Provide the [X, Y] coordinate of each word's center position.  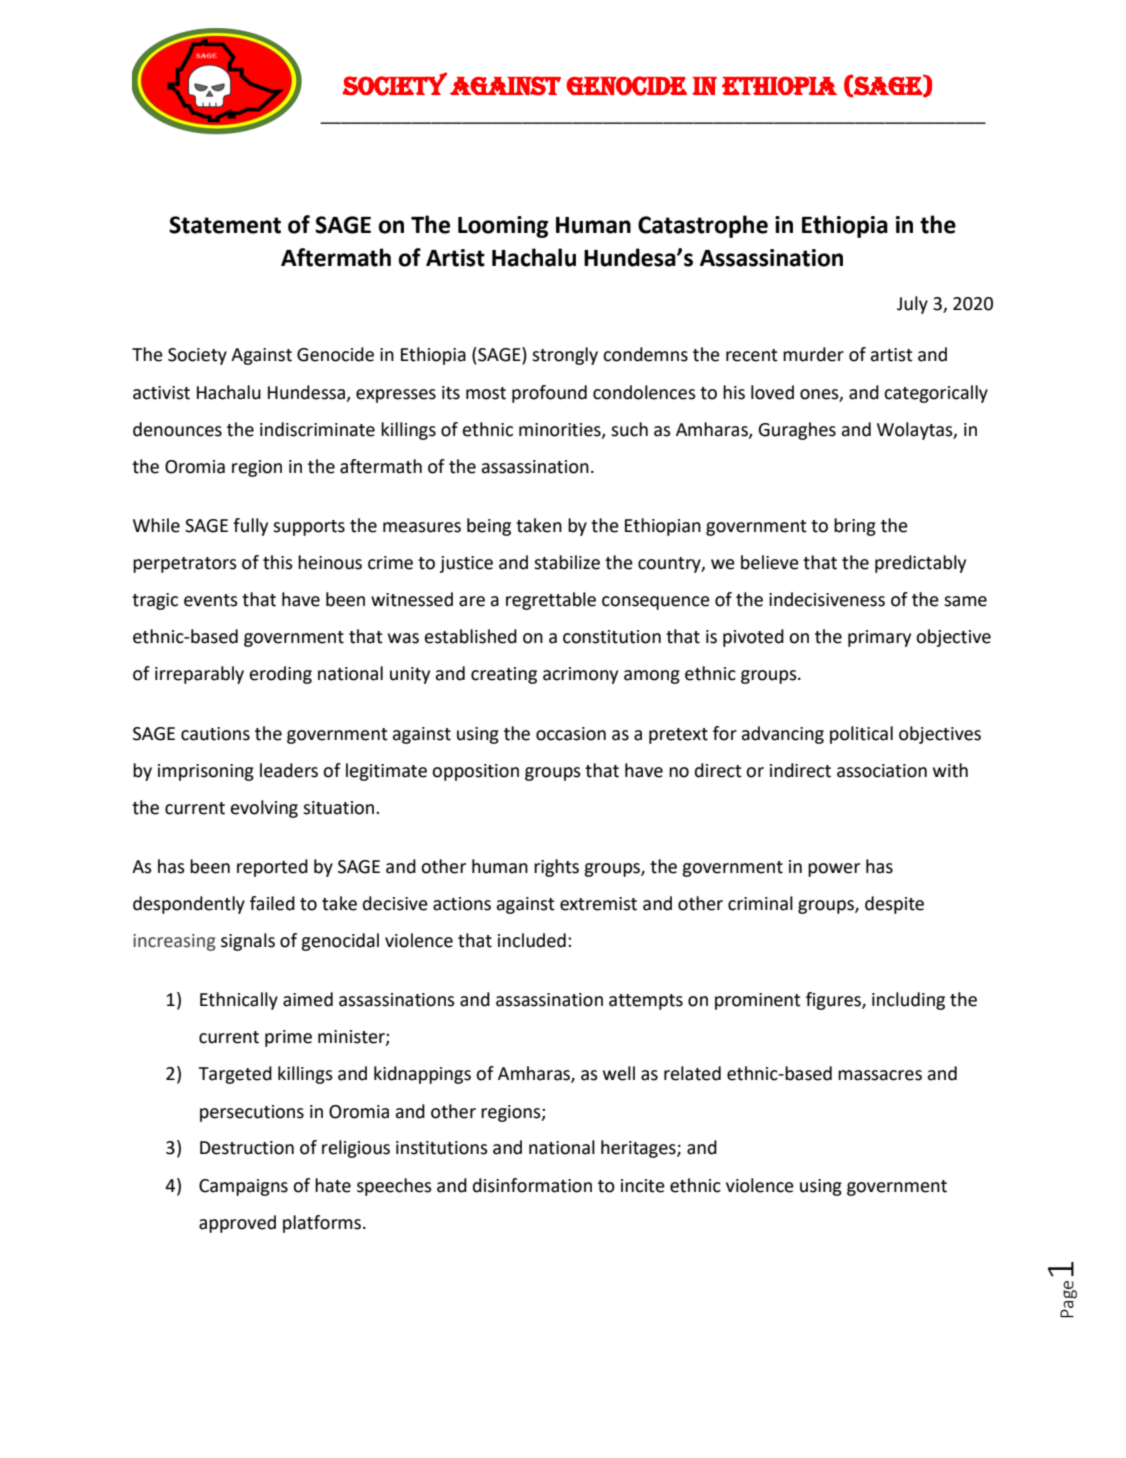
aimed [308, 999]
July [912, 305]
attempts [646, 1002]
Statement [225, 225]
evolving [264, 809]
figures [834, 1001]
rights [556, 868]
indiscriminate [317, 429]
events [211, 600]
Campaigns [243, 1187]
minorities [561, 430]
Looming [503, 227]
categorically [936, 394]
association [882, 771]
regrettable [551, 601]
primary [879, 638]
